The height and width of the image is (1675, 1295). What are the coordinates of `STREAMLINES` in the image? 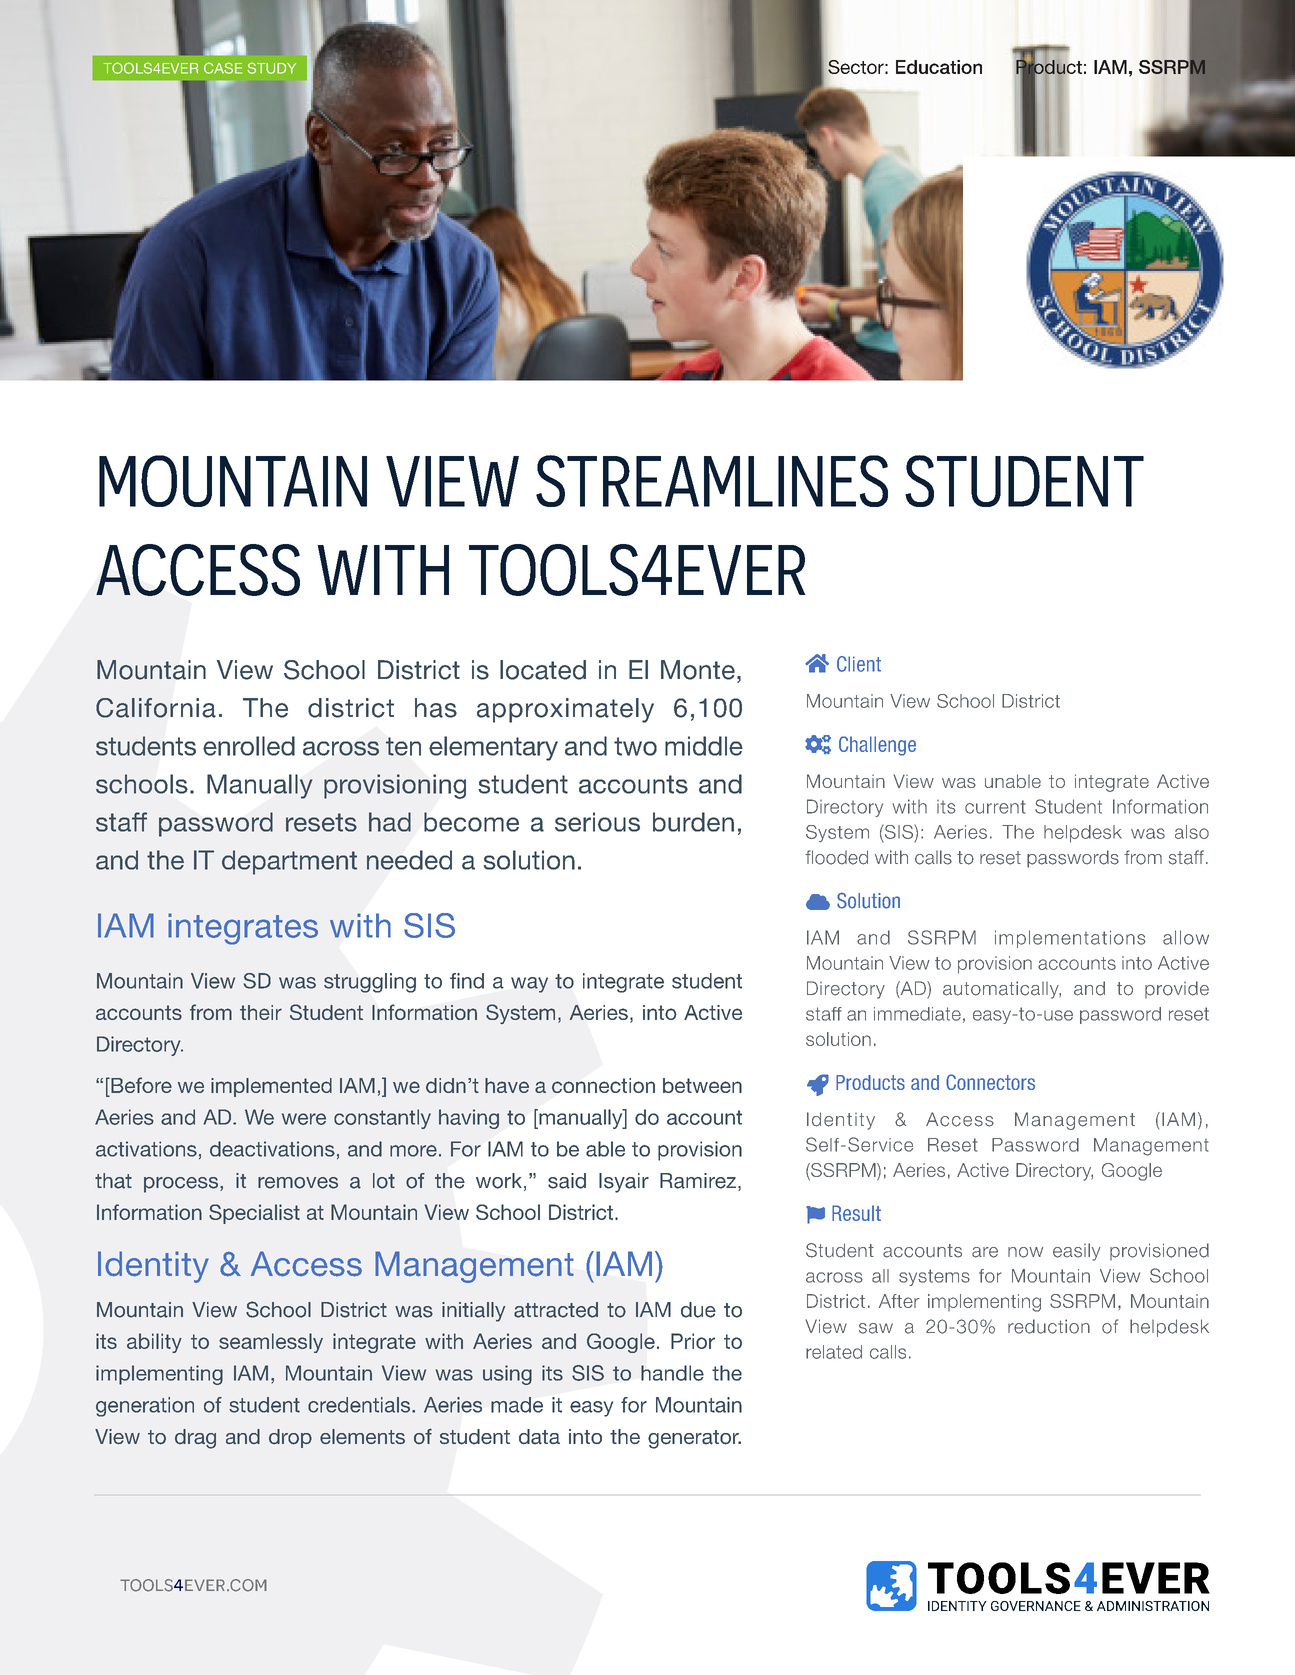 It's located at (712, 481).
